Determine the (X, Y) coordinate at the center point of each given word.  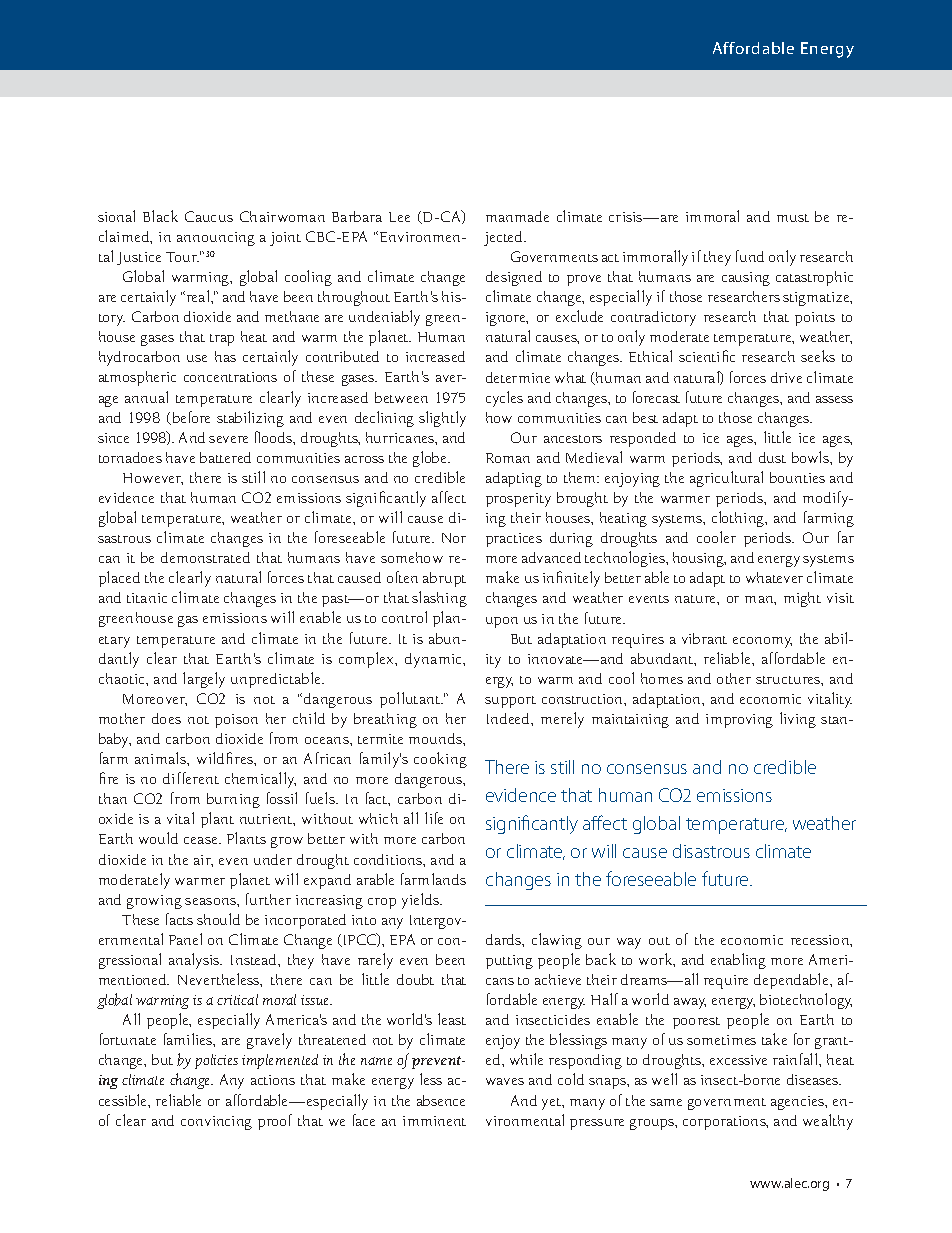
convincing (216, 1123)
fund (750, 256)
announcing (216, 239)
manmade (517, 216)
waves (505, 1081)
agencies (799, 1103)
